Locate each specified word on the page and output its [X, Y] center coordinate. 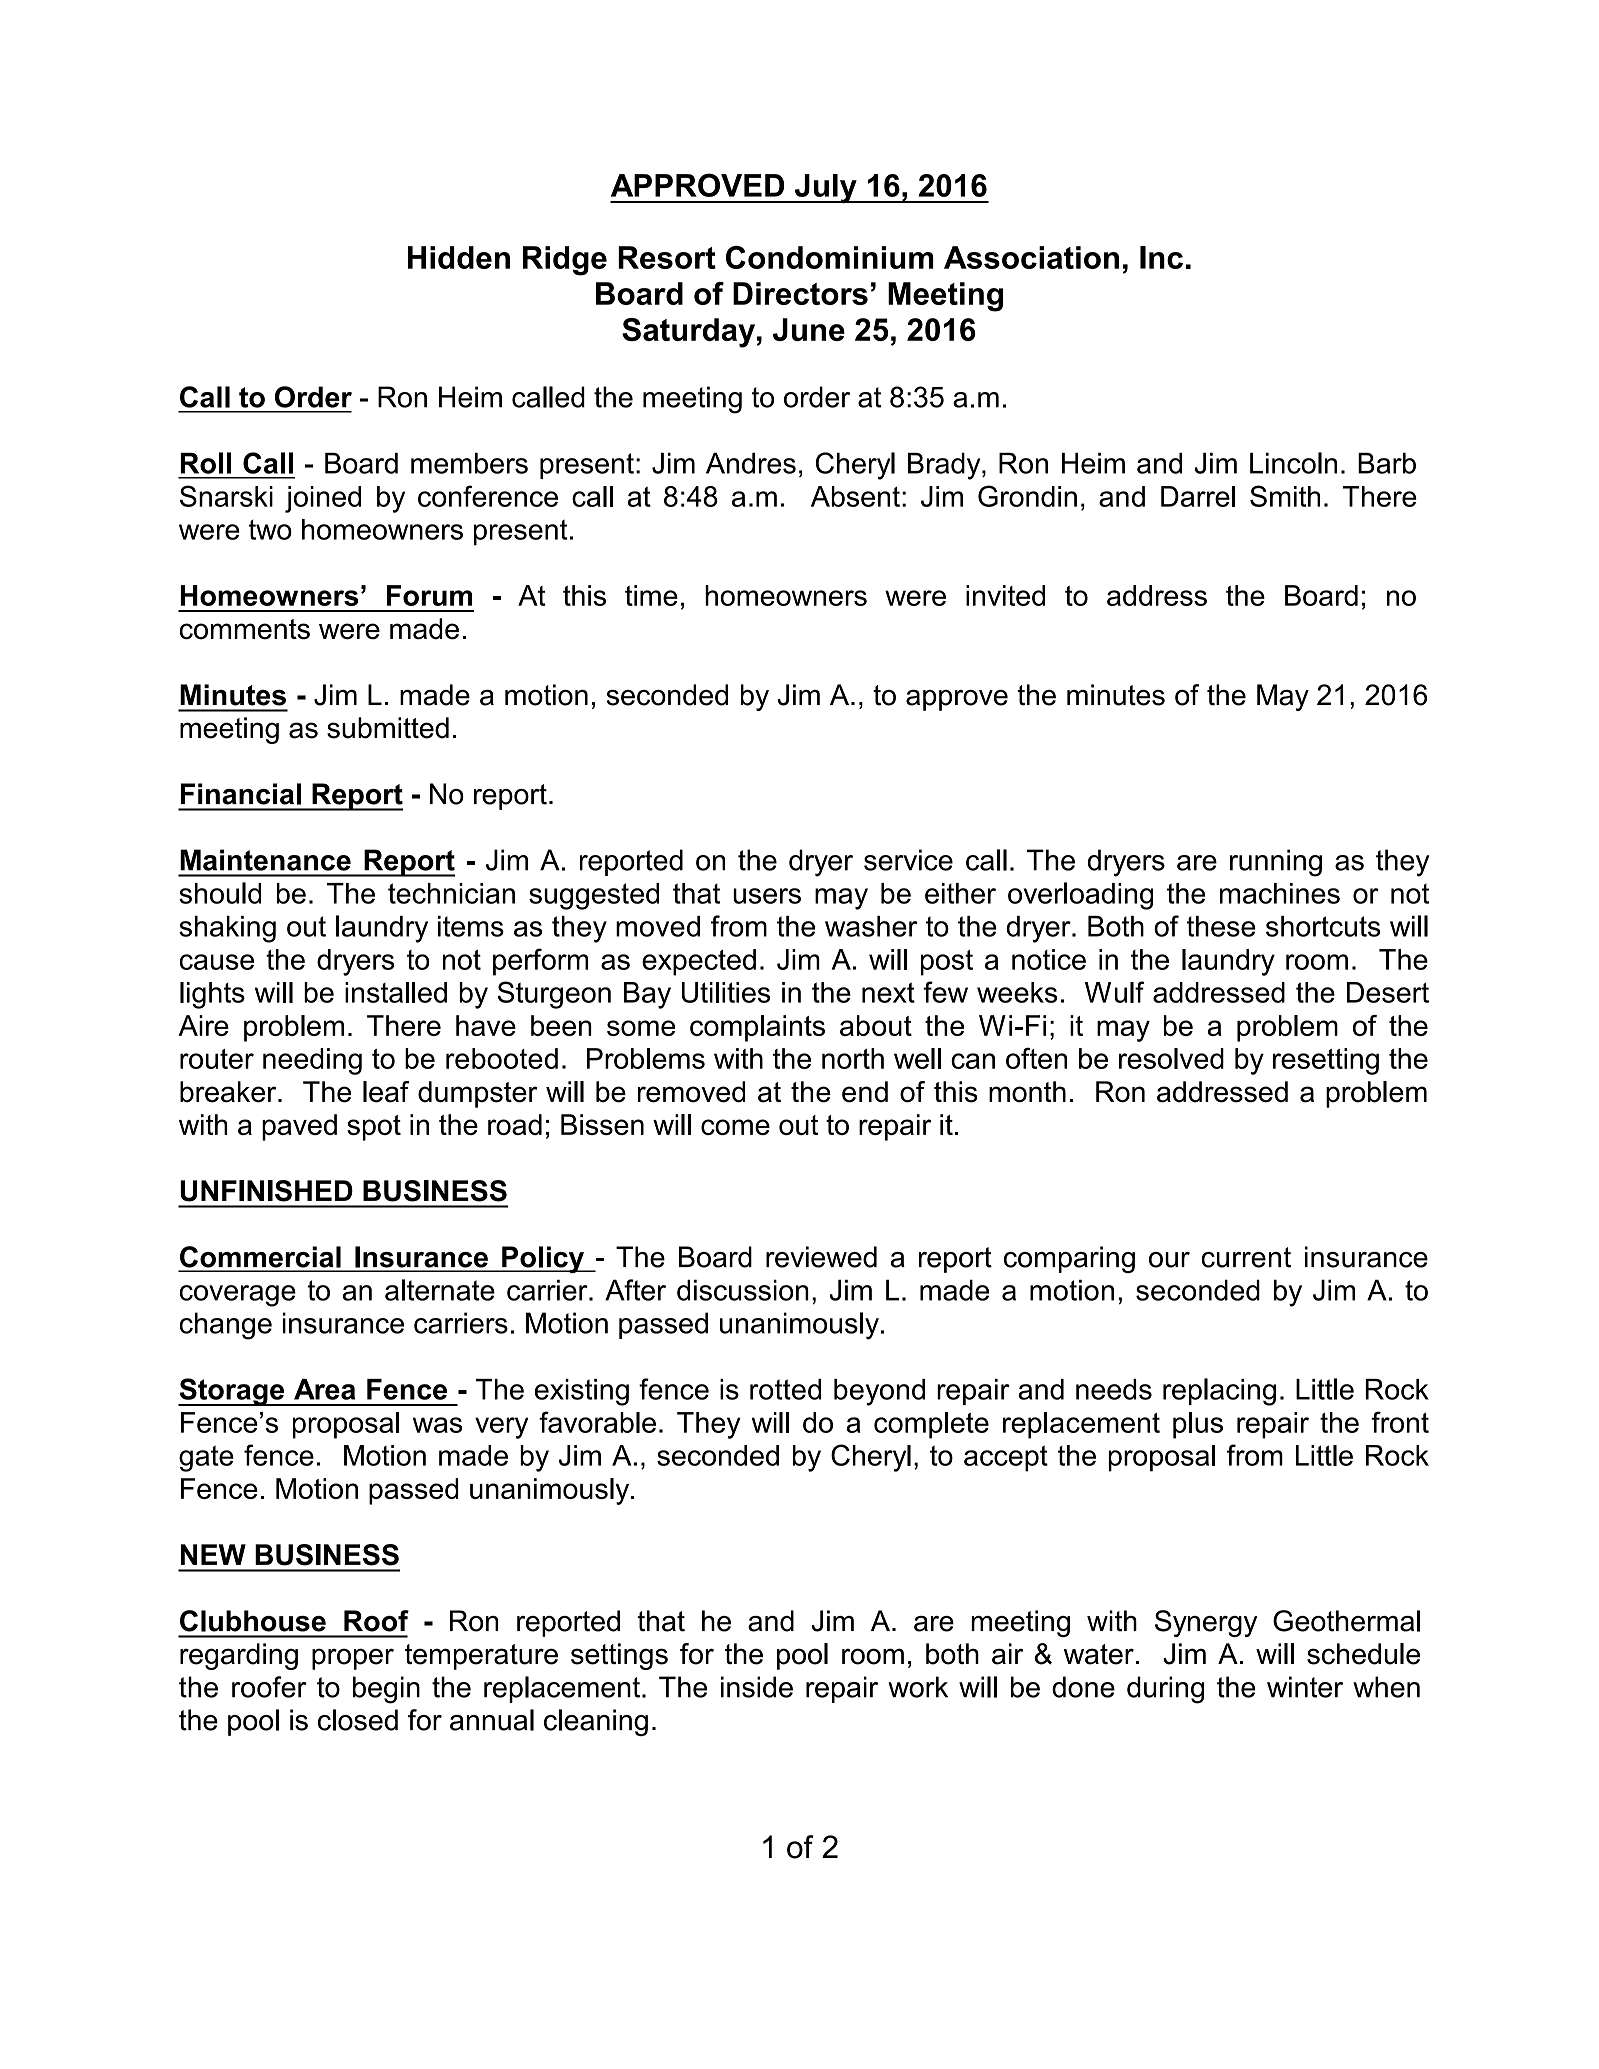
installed [396, 992]
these [1221, 926]
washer [871, 926]
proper [353, 1659]
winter [1305, 1687]
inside [757, 1687]
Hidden [459, 257]
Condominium [830, 257]
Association [1031, 257]
